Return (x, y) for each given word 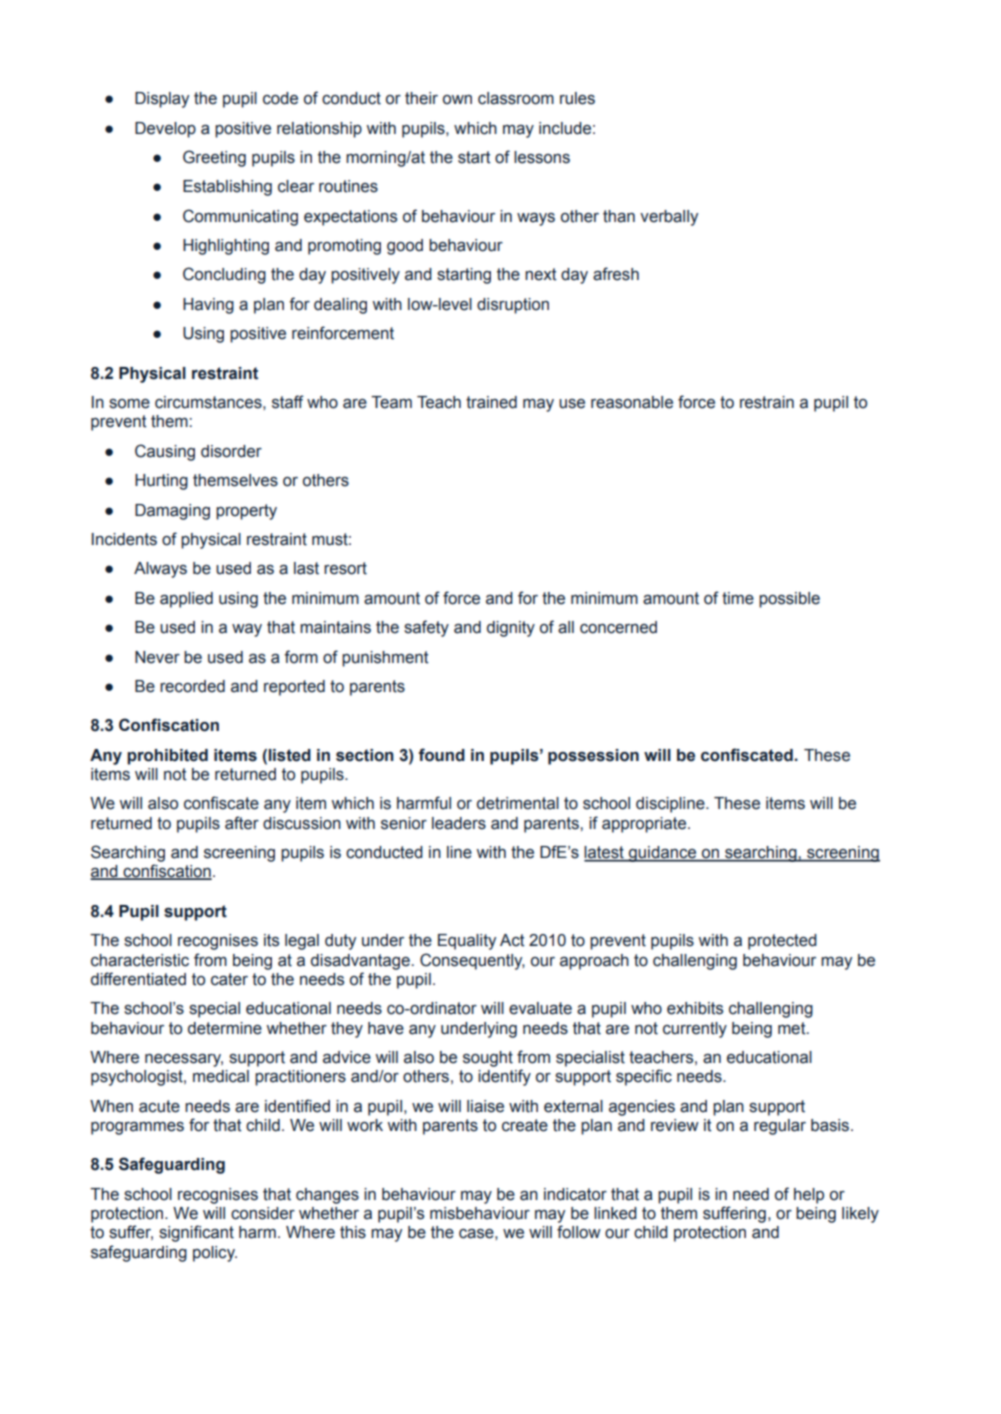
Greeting (214, 158)
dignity (511, 629)
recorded (192, 686)
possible (789, 600)
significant (196, 1233)
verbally (669, 218)
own (457, 100)
